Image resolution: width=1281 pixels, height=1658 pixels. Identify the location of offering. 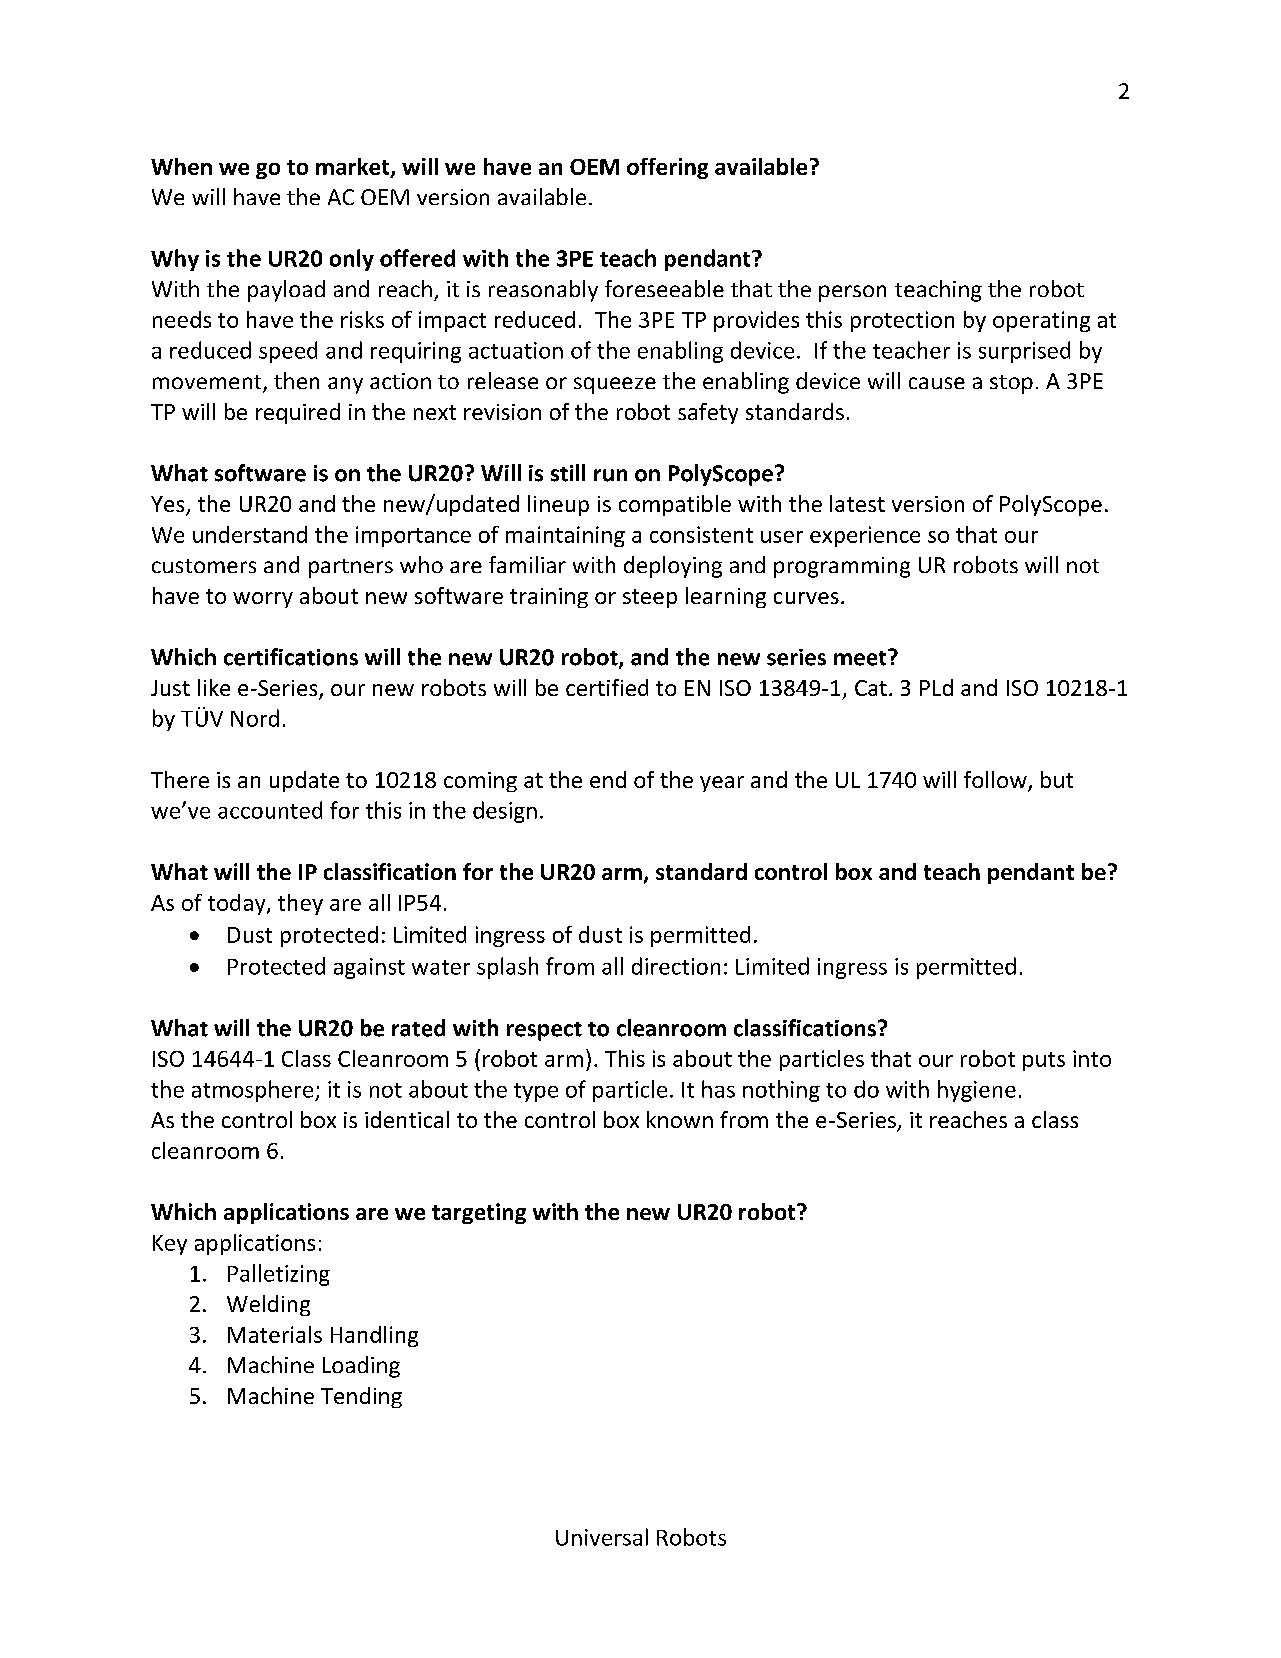
(667, 168).
